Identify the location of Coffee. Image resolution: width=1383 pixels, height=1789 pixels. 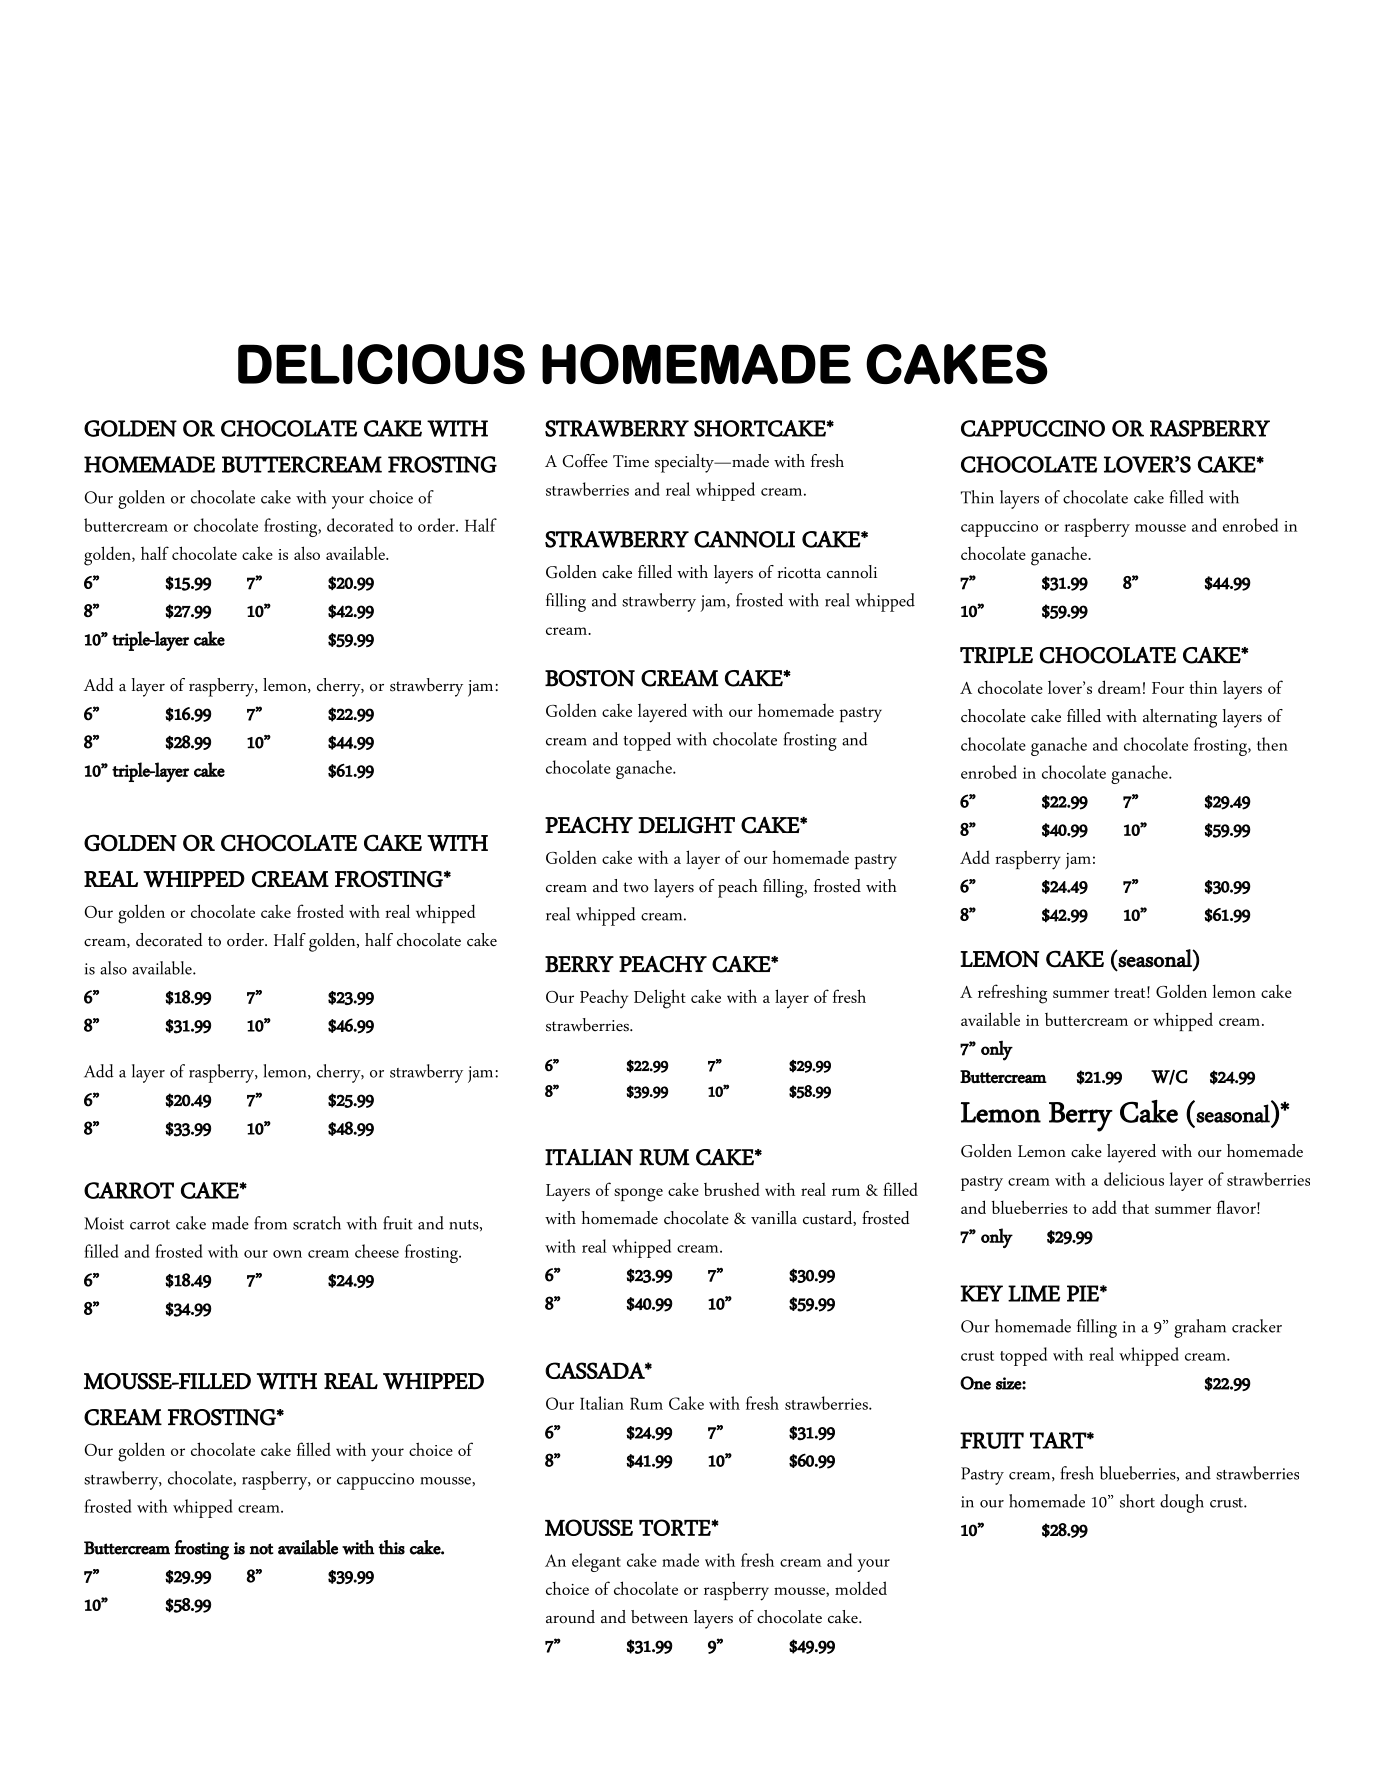
(585, 461).
